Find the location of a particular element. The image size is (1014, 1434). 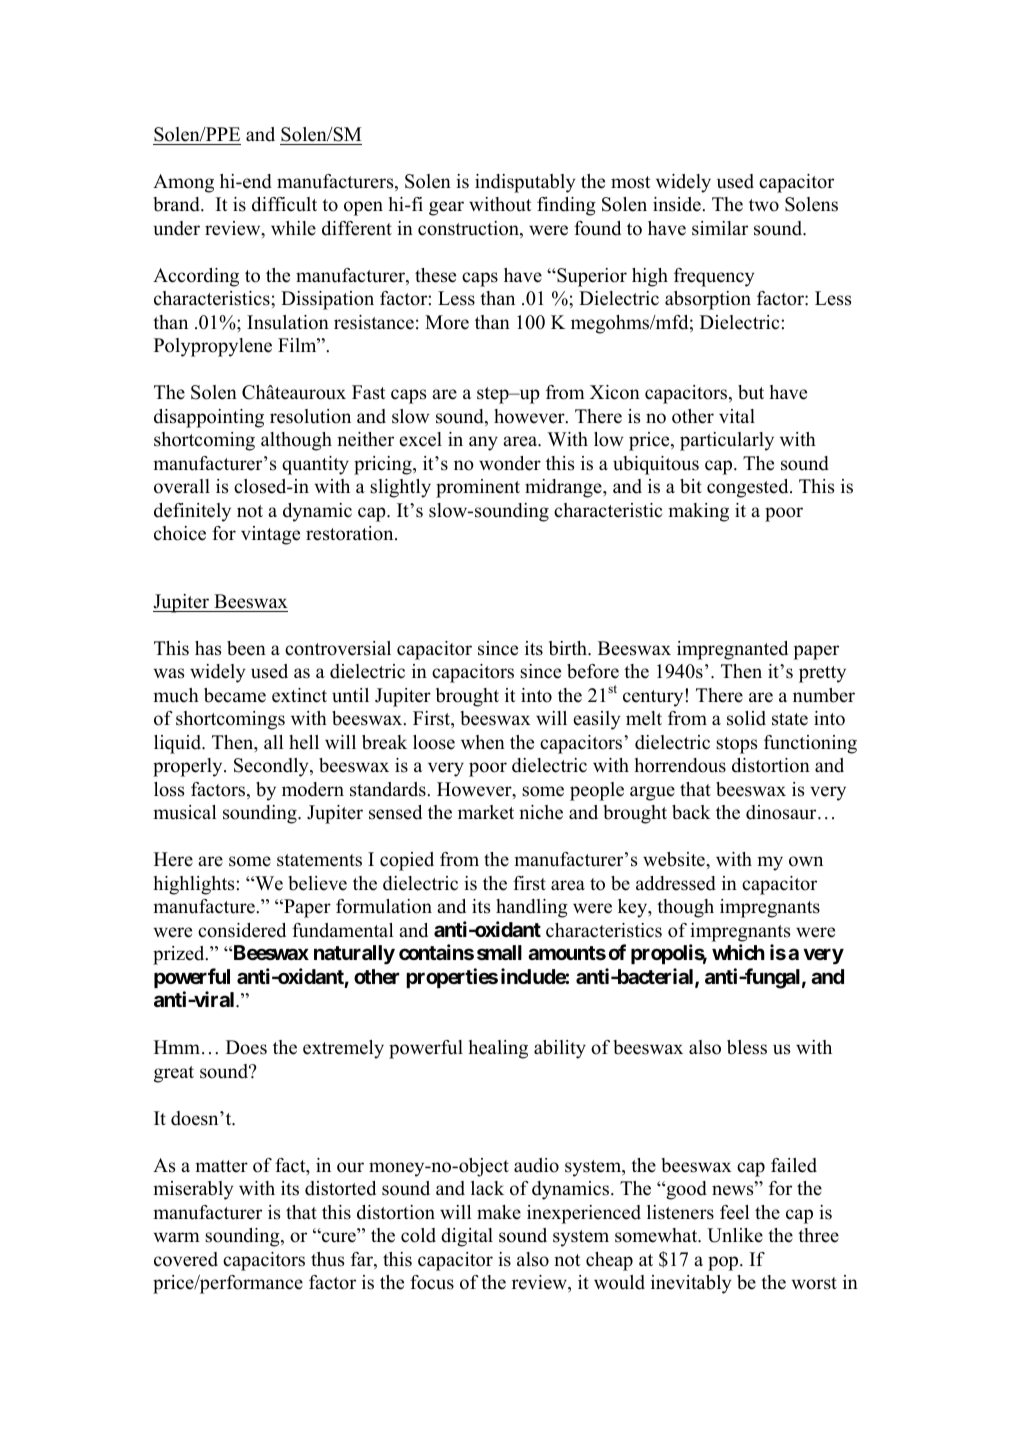

any is located at coordinates (483, 443).
